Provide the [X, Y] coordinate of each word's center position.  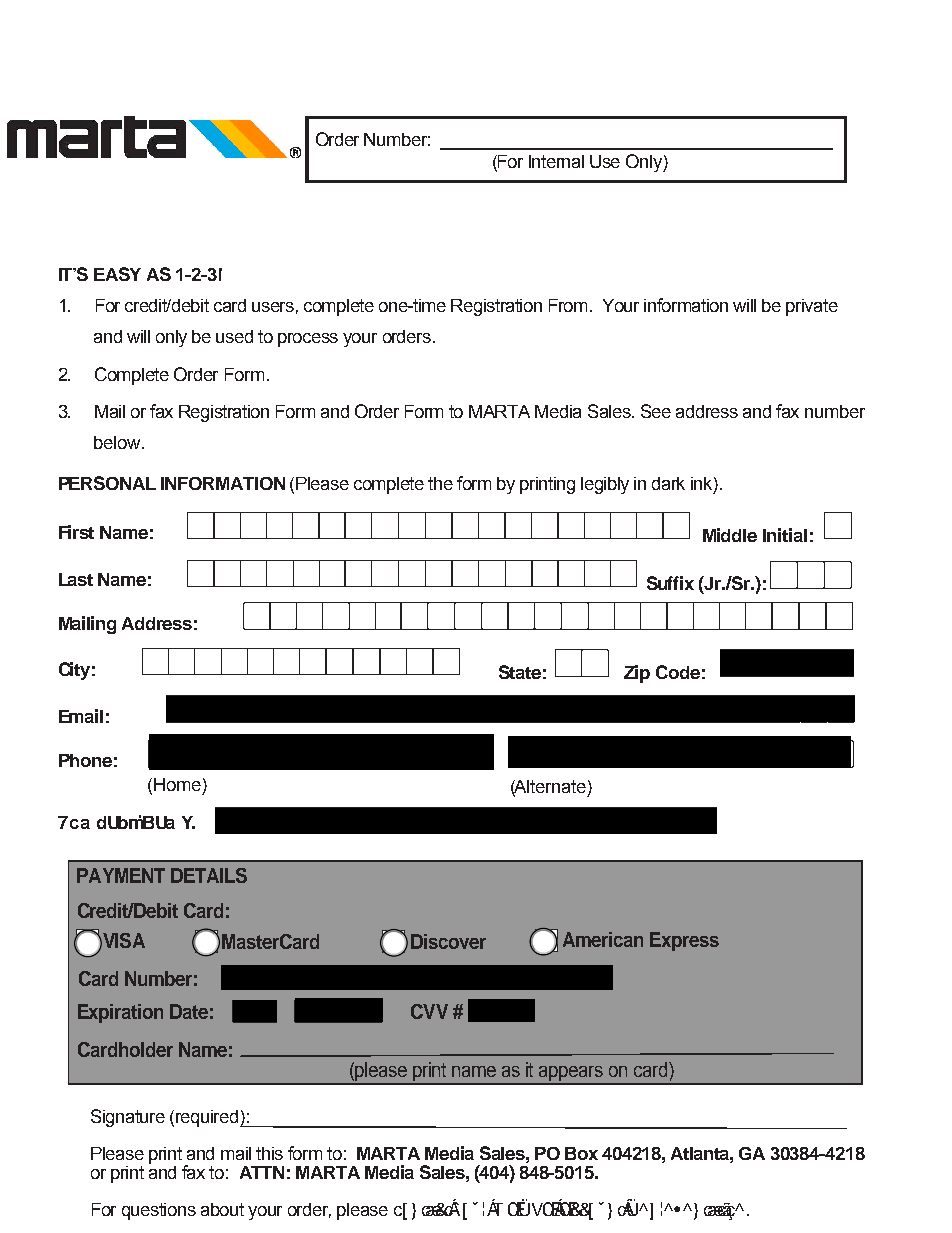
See [656, 411]
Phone [85, 760]
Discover [448, 941]
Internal [556, 161]
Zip [637, 674]
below [118, 442]
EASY [117, 274]
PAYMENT [121, 875]
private [812, 307]
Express [684, 941]
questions [159, 1211]
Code [678, 672]
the [440, 483]
